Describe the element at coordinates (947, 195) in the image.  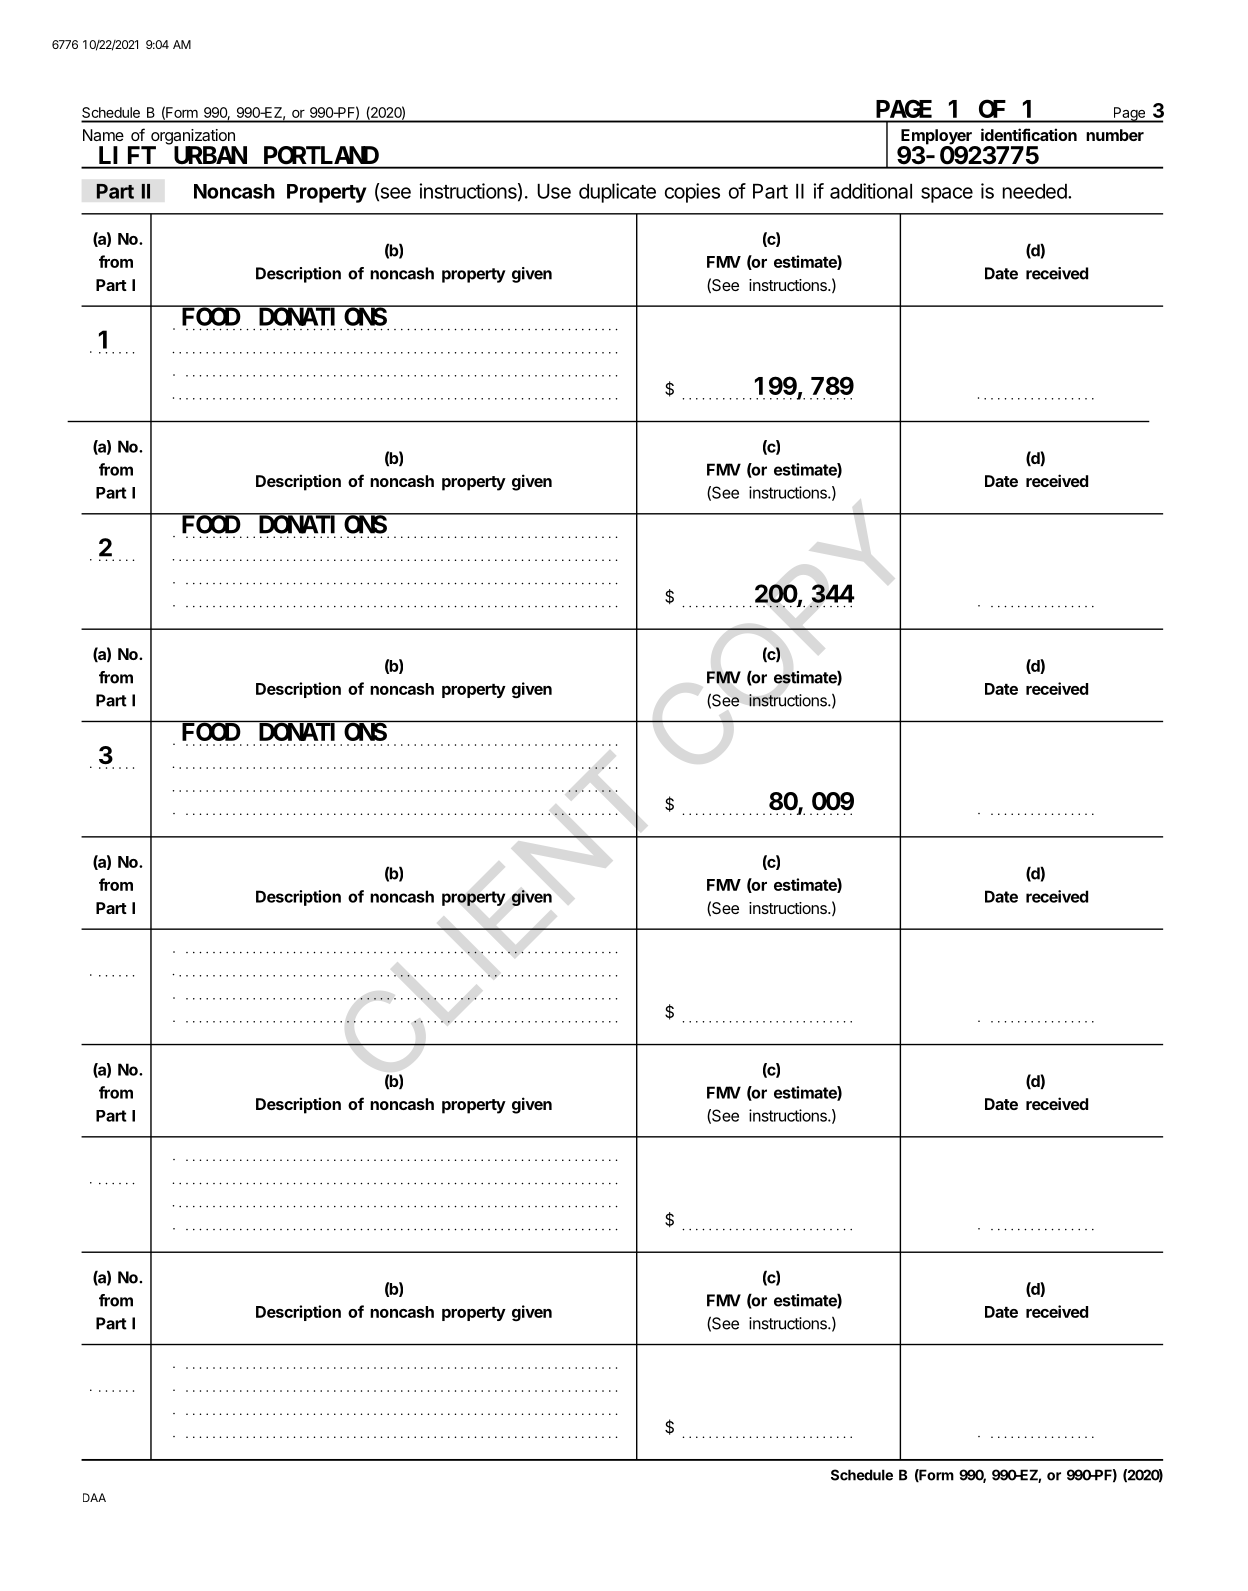
I see `space` at that location.
